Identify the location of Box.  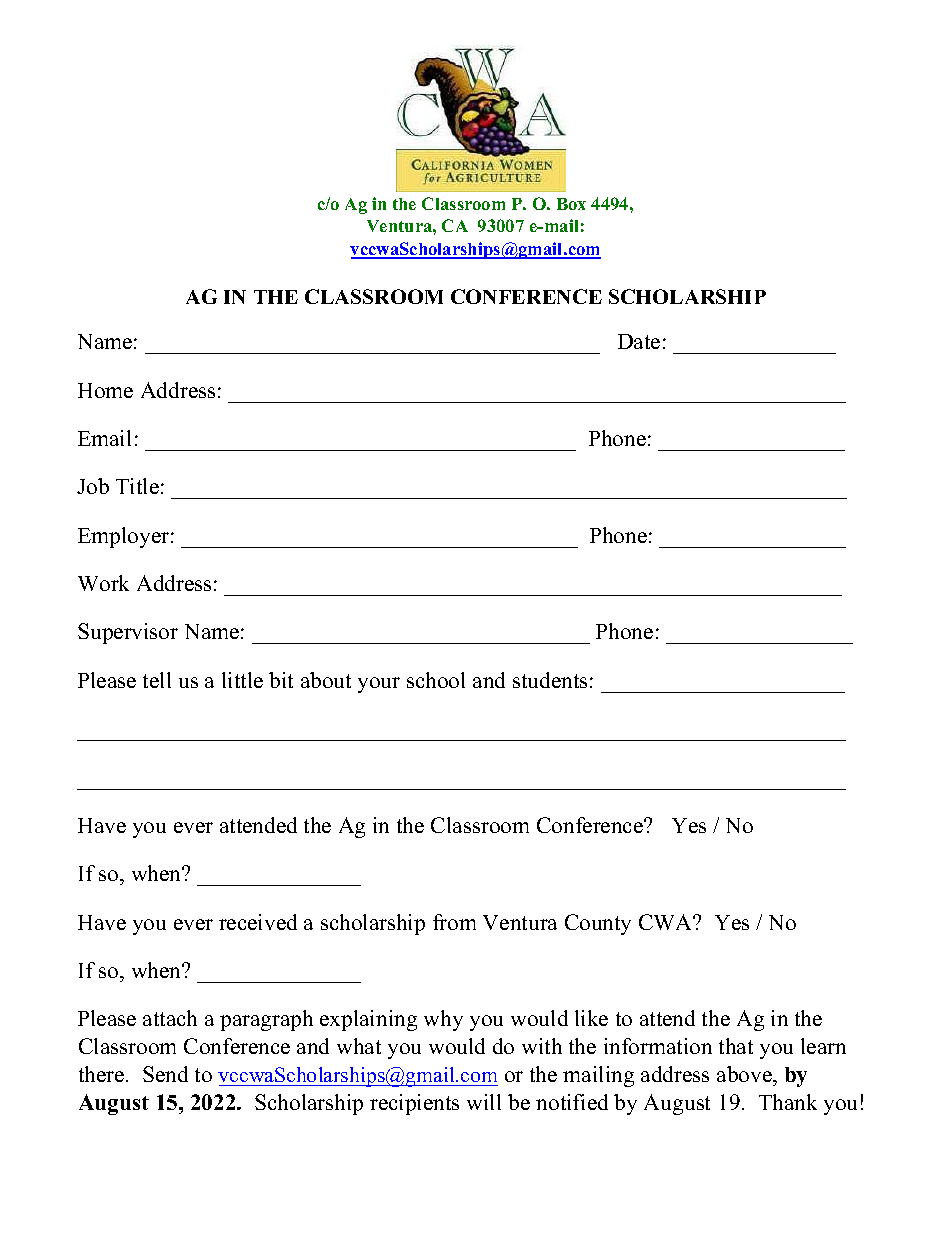
(571, 204).
